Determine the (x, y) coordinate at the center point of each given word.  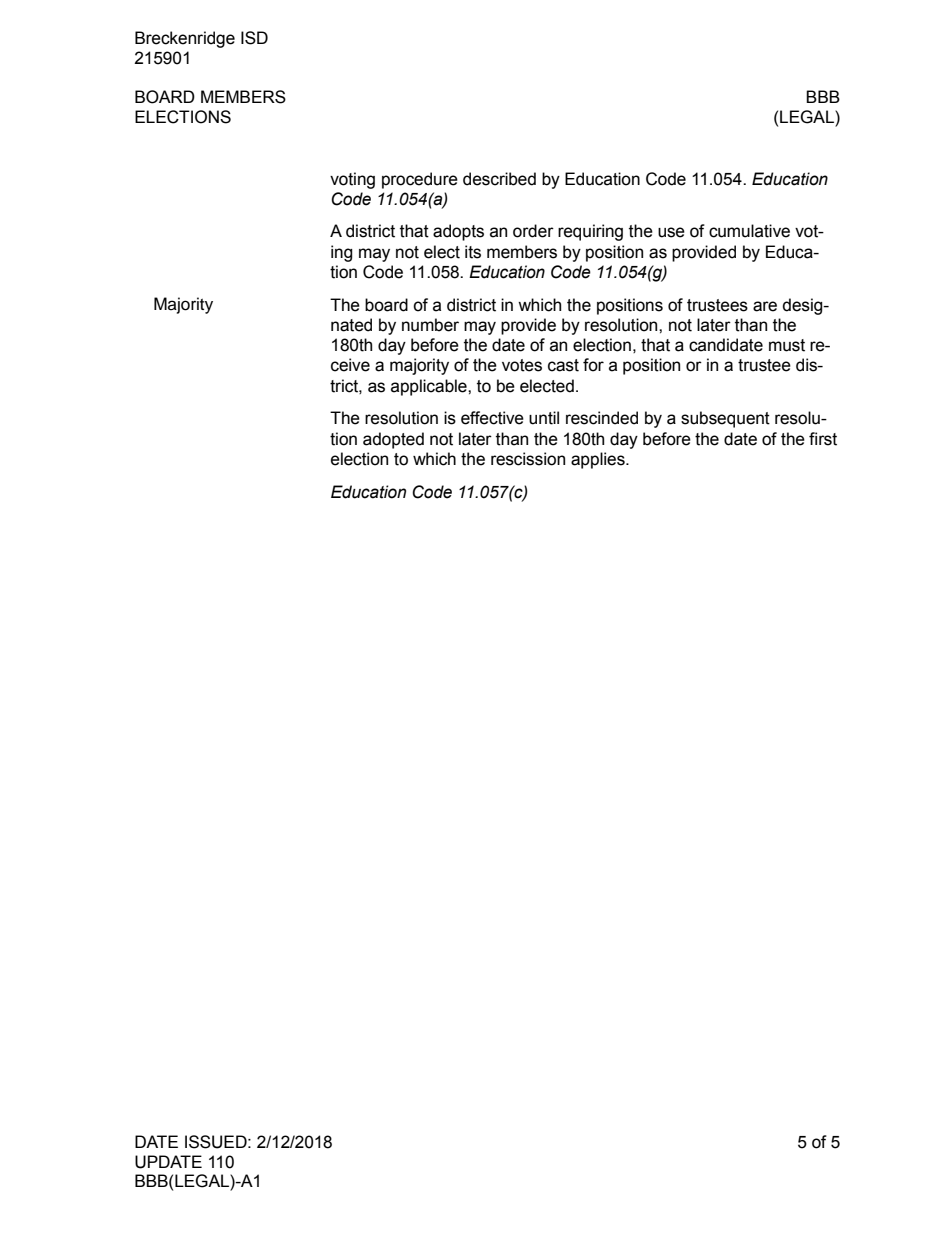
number (430, 325)
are (765, 306)
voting (352, 180)
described (499, 179)
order (533, 231)
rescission (528, 459)
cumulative (749, 231)
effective (492, 418)
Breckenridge (185, 39)
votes (522, 365)
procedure (420, 180)
